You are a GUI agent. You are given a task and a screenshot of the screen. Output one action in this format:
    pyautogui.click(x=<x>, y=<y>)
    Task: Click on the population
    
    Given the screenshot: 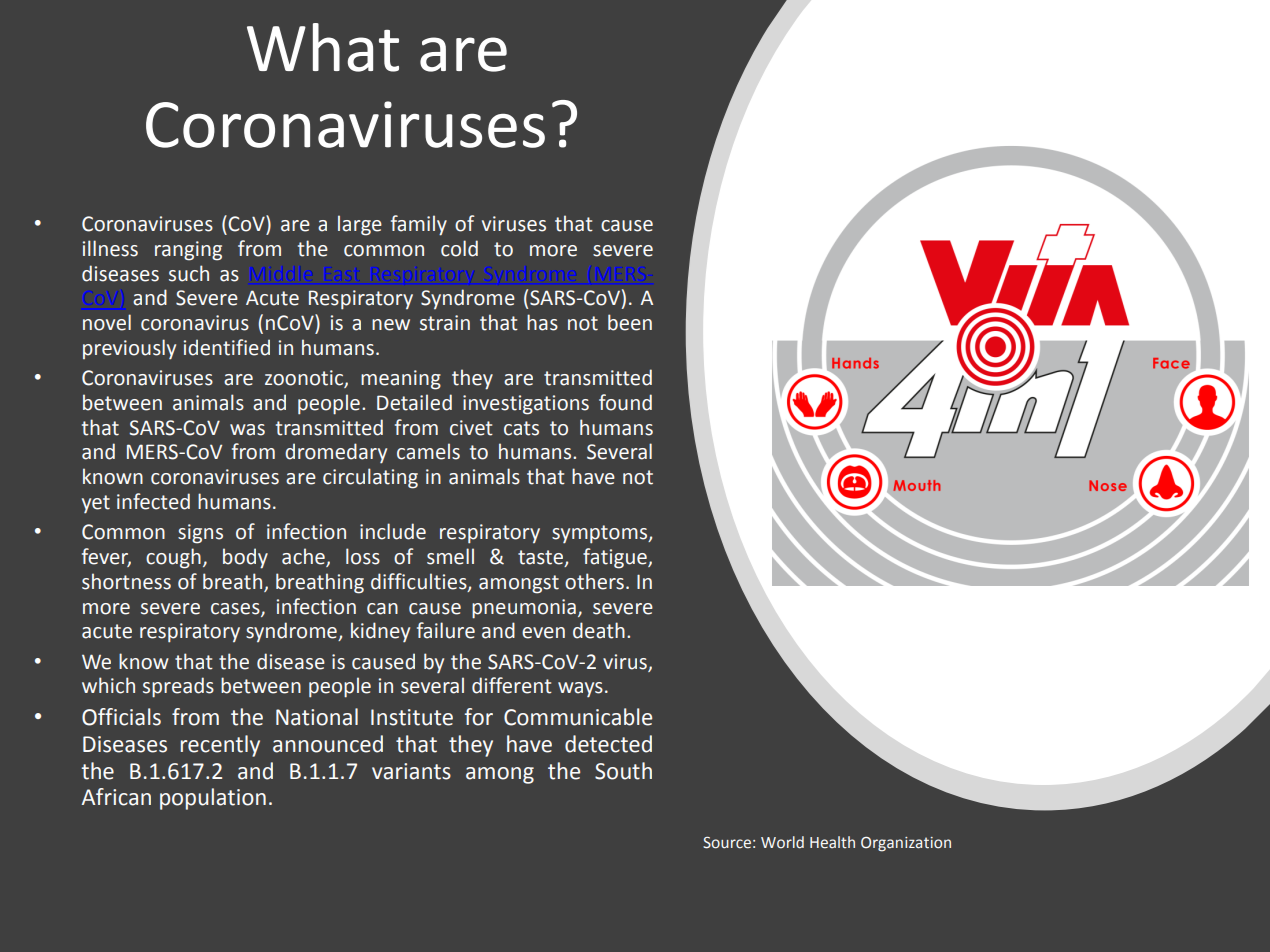 What is the action you would take?
    pyautogui.click(x=213, y=799)
